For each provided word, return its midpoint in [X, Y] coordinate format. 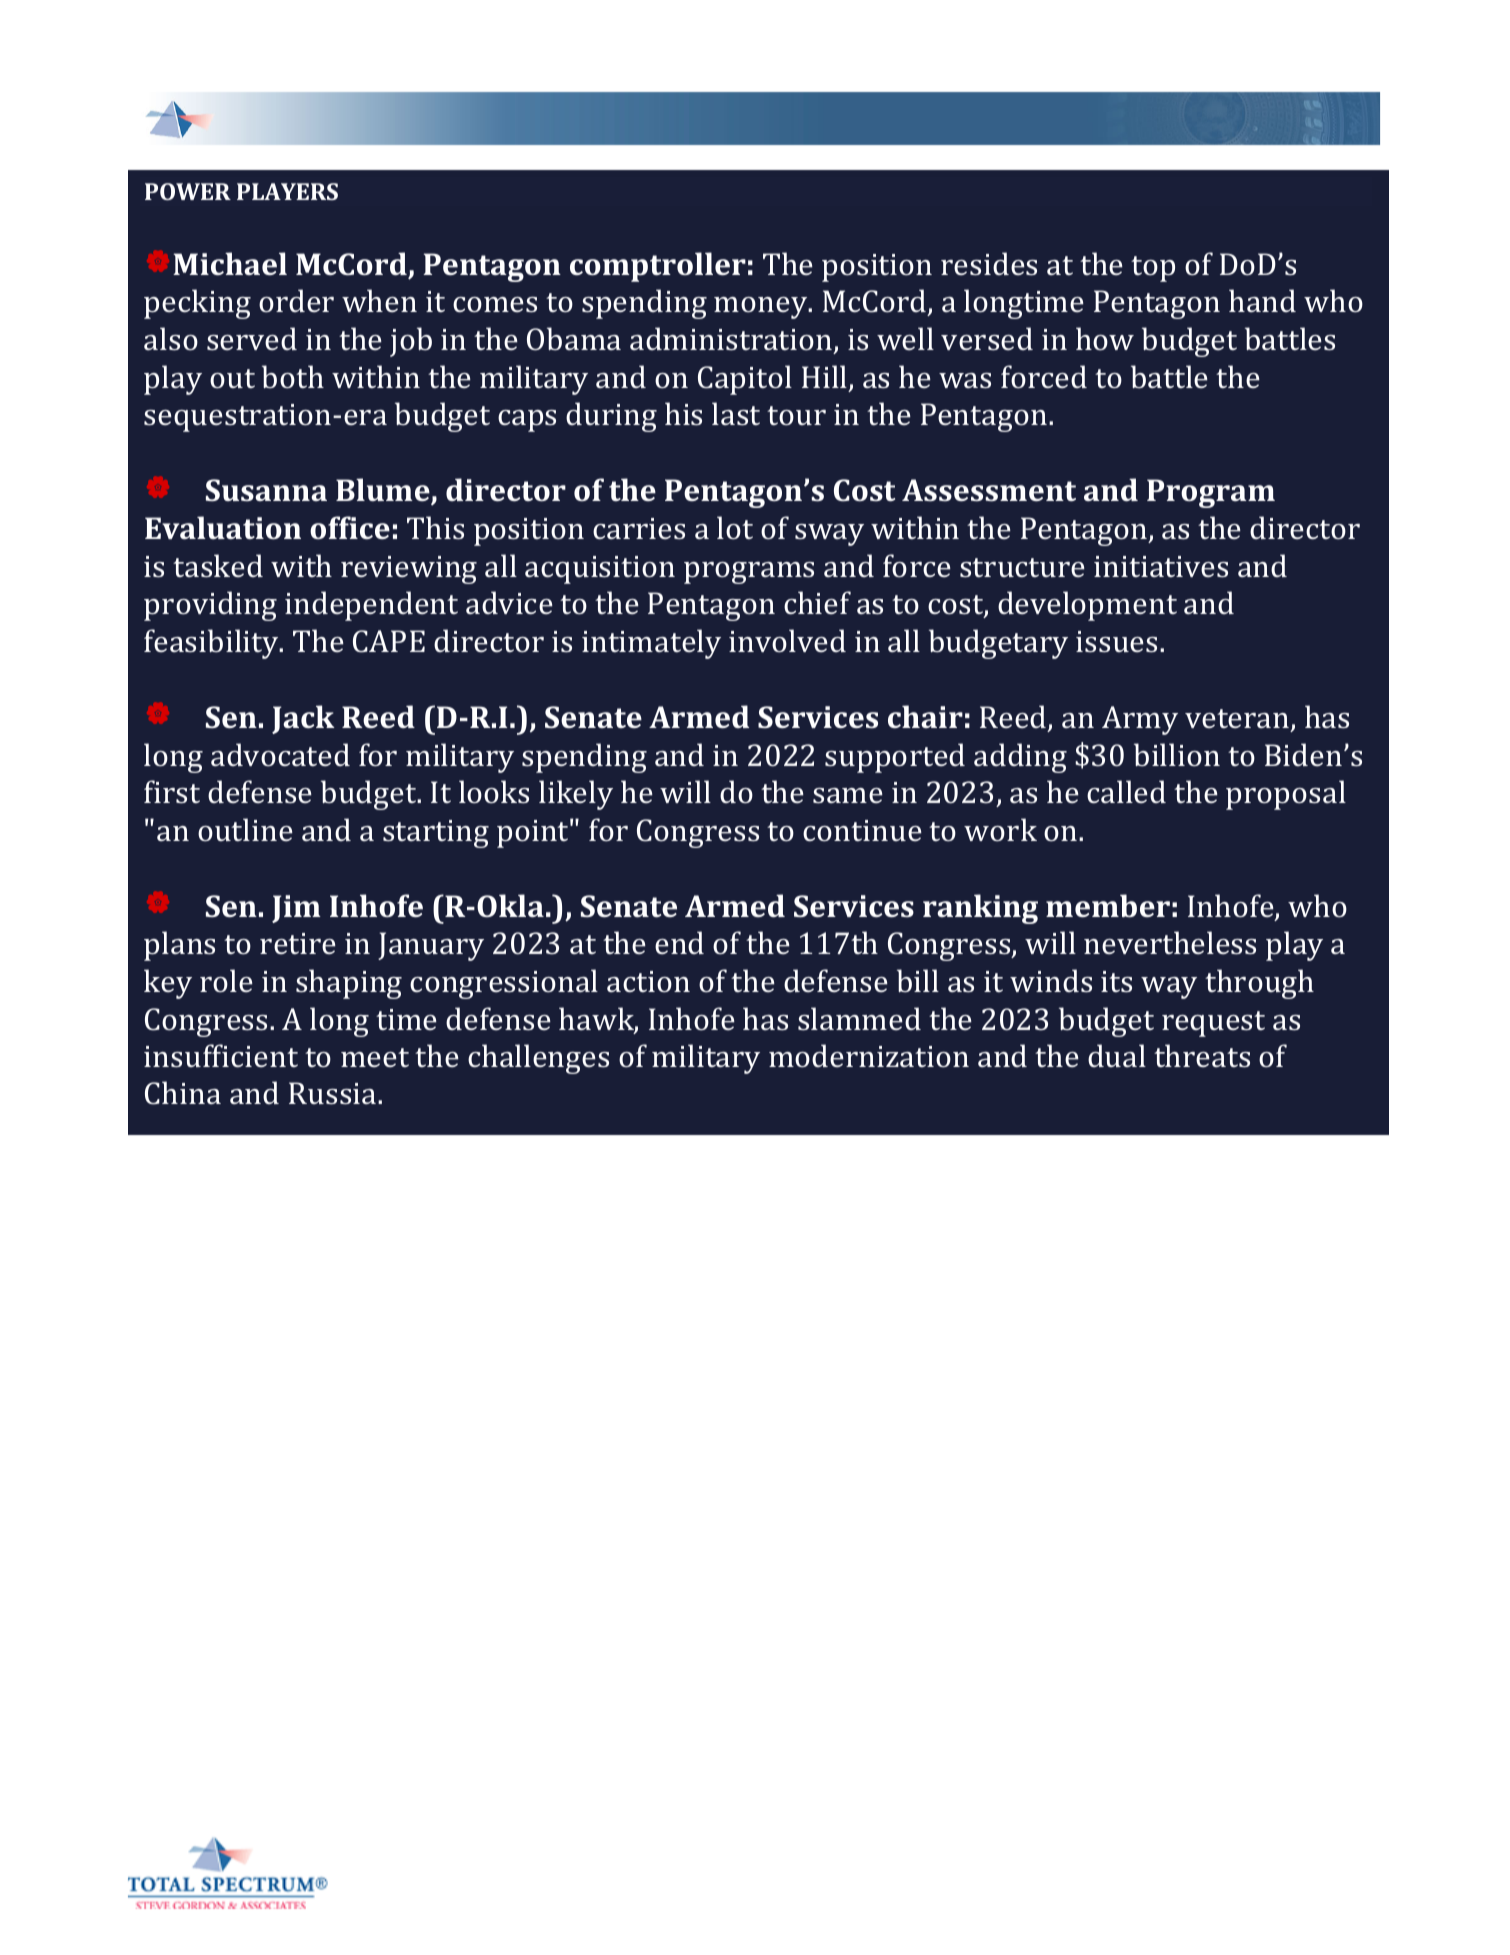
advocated [280, 755]
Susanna [266, 490]
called [1126, 792]
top [1153, 269]
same [848, 796]
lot [735, 527]
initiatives [1161, 567]
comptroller [658, 267]
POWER [188, 191]
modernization [869, 1056]
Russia [334, 1093]
